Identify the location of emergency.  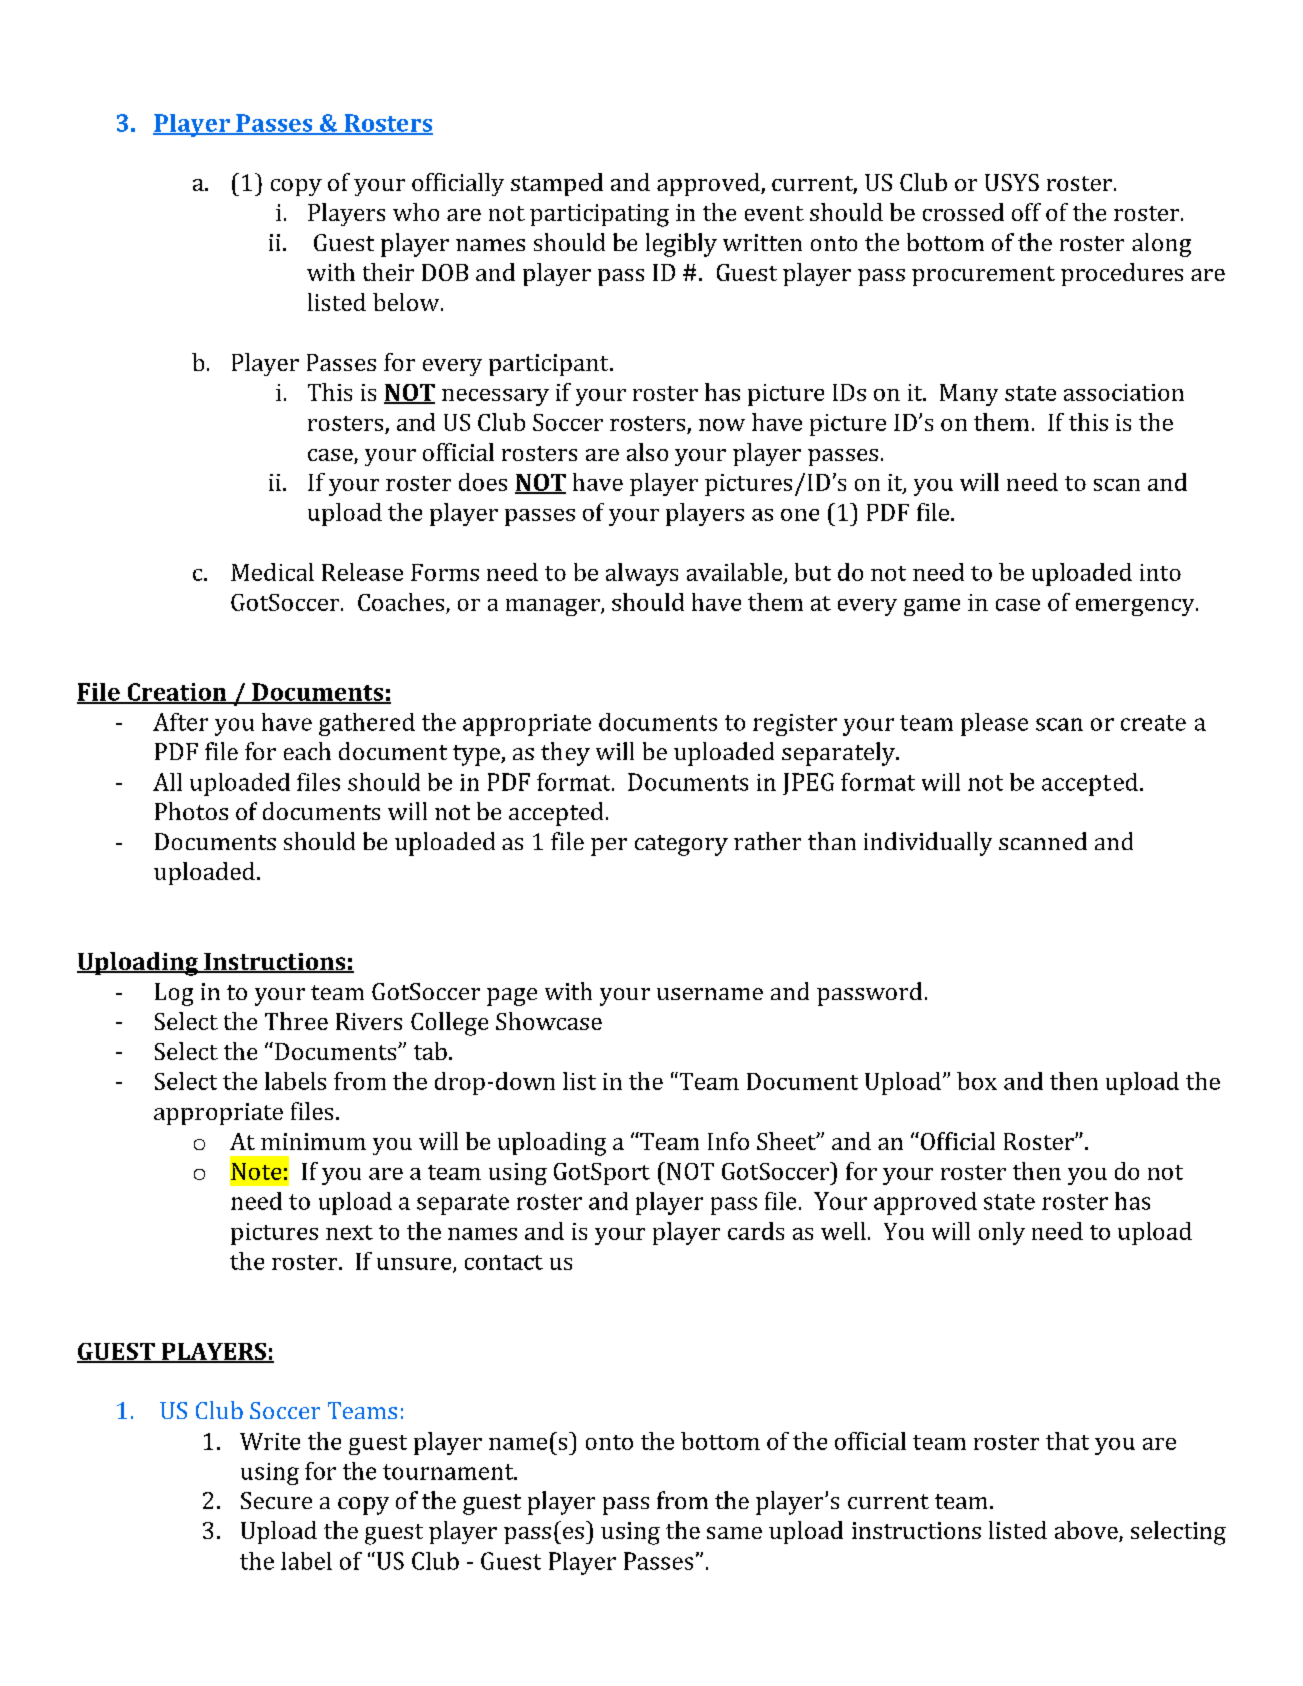
(1136, 607).
